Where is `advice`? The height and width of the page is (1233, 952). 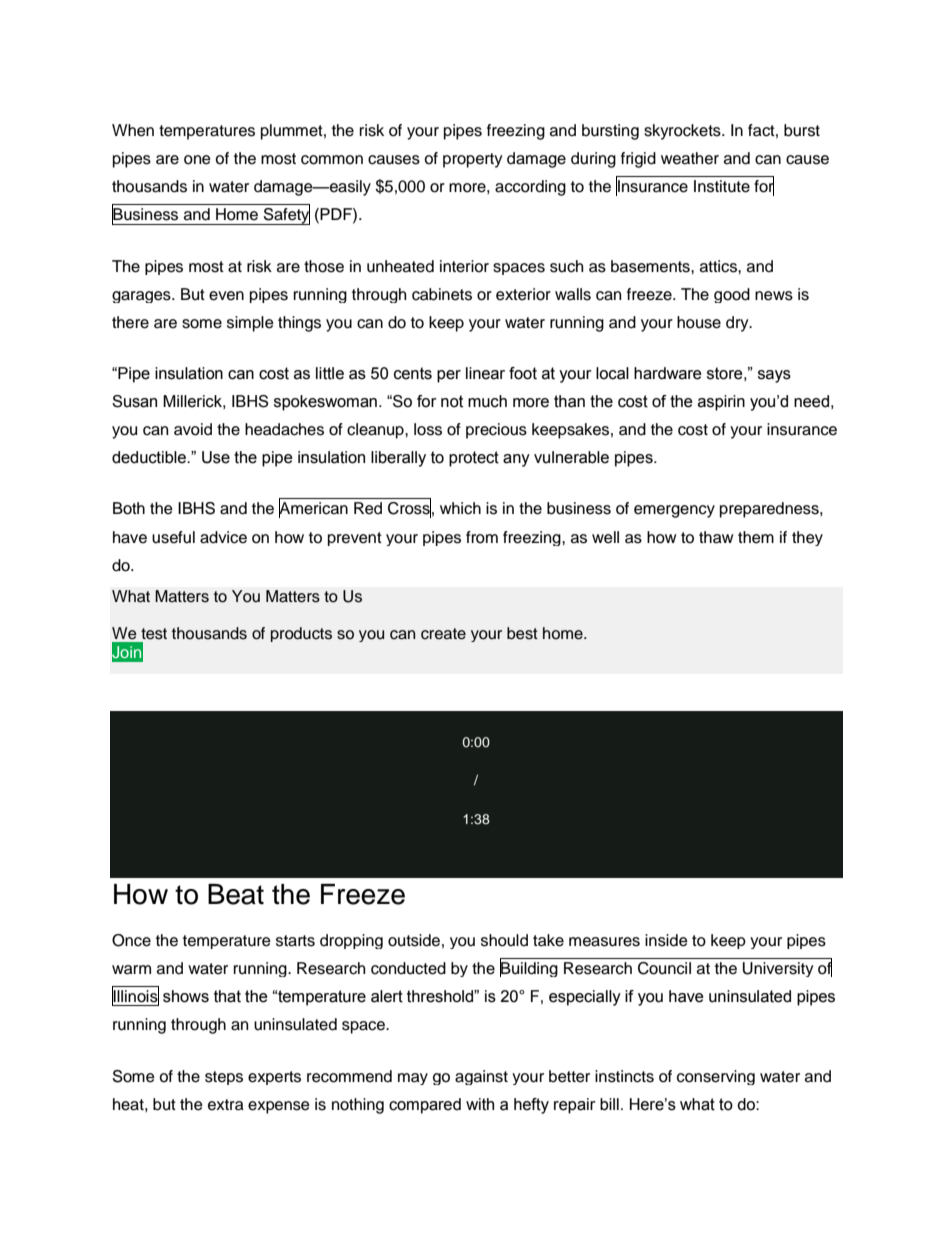
advice is located at coordinates (223, 537).
